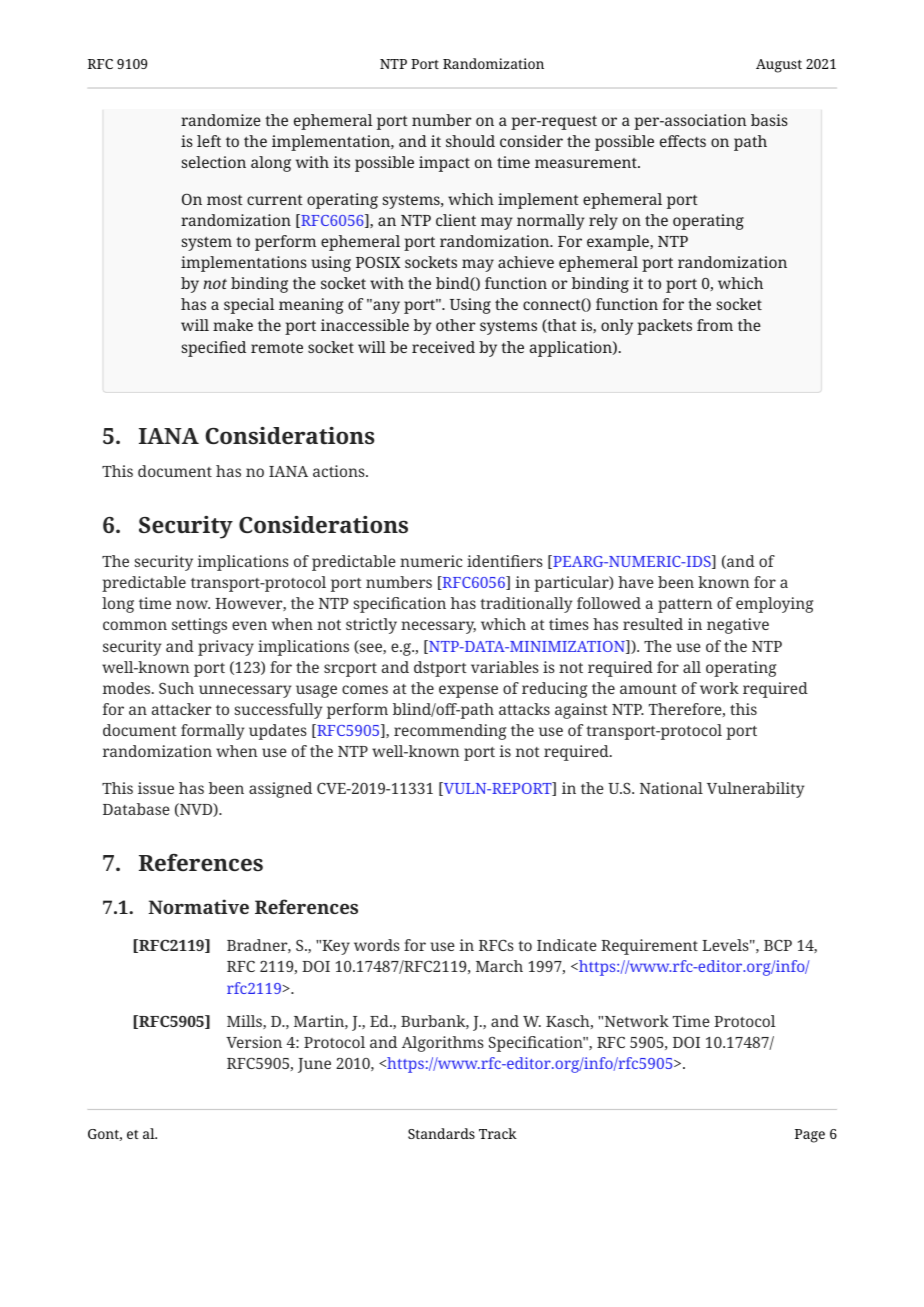 The image size is (924, 1307). Describe the element at coordinates (738, 626) in the screenshot. I see `negative` at that location.
